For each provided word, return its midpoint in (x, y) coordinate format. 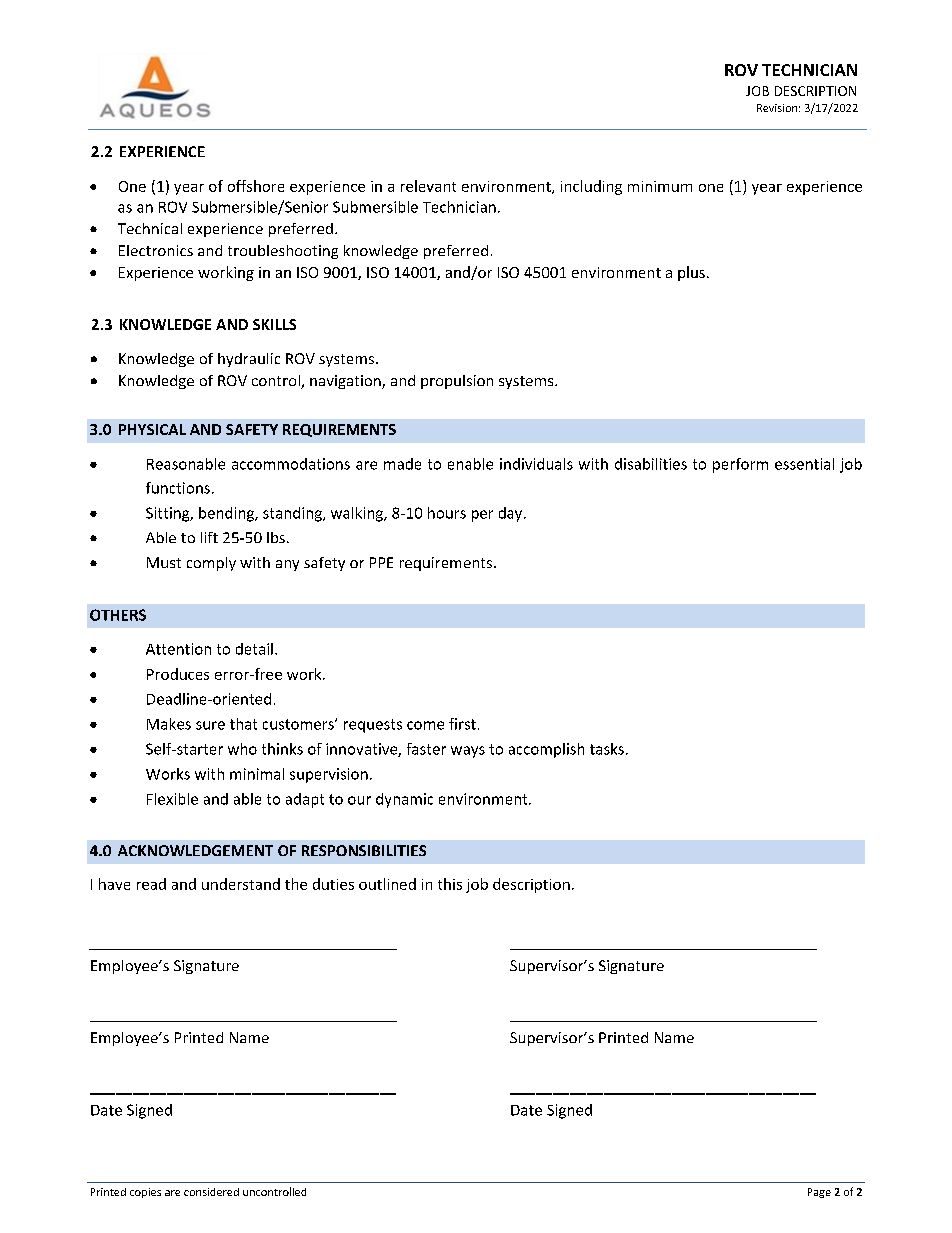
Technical (150, 228)
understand (241, 884)
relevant (428, 186)
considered (211, 1192)
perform (740, 465)
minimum (660, 186)
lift (209, 537)
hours (447, 513)
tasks (607, 749)
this (450, 884)
